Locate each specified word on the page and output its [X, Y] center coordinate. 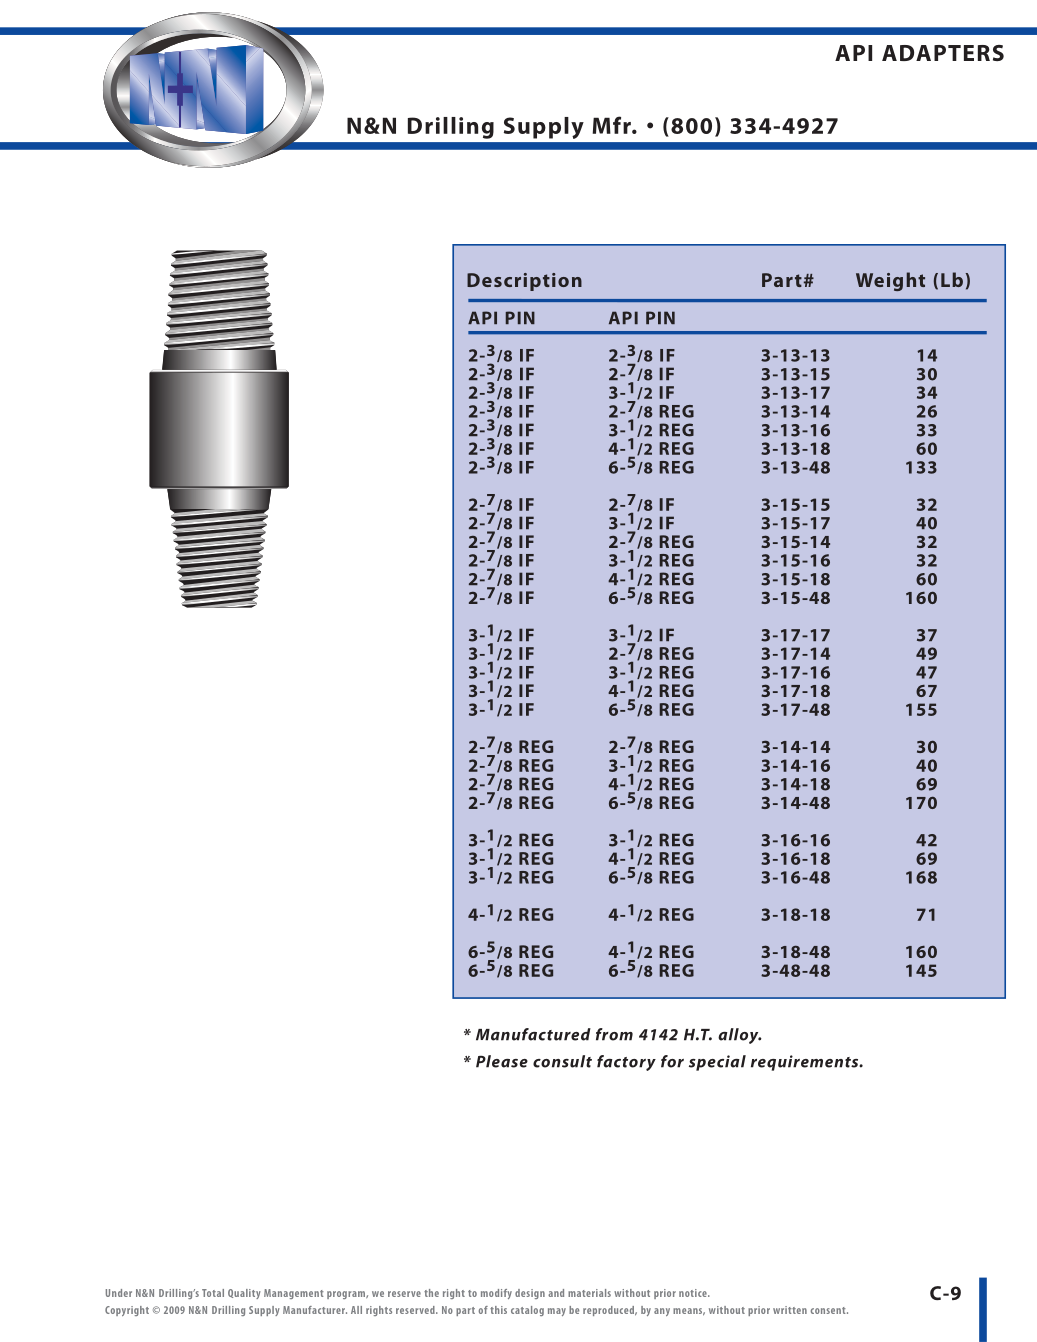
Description [524, 282]
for [672, 1061]
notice [694, 1293]
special [717, 1063]
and [556, 1293]
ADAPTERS [943, 53]
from [614, 1034]
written [790, 1310]
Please [502, 1061]
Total [213, 1293]
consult [562, 1061]
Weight [890, 281]
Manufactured [533, 1034]
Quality [244, 1294]
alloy [739, 1036]
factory [626, 1063]
